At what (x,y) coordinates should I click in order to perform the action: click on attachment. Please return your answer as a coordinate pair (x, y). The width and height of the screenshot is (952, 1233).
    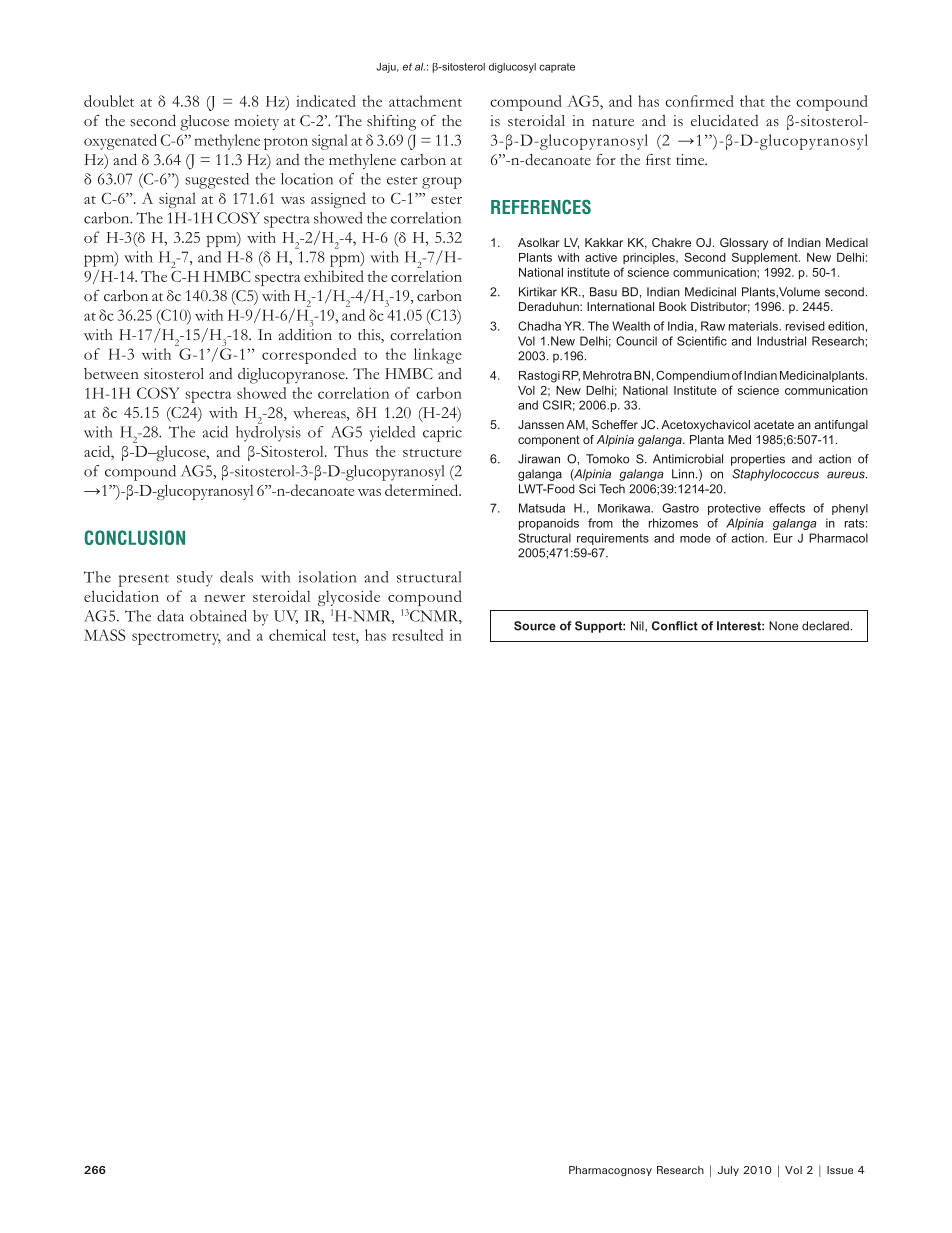
    Looking at the image, I should click on (425, 101).
